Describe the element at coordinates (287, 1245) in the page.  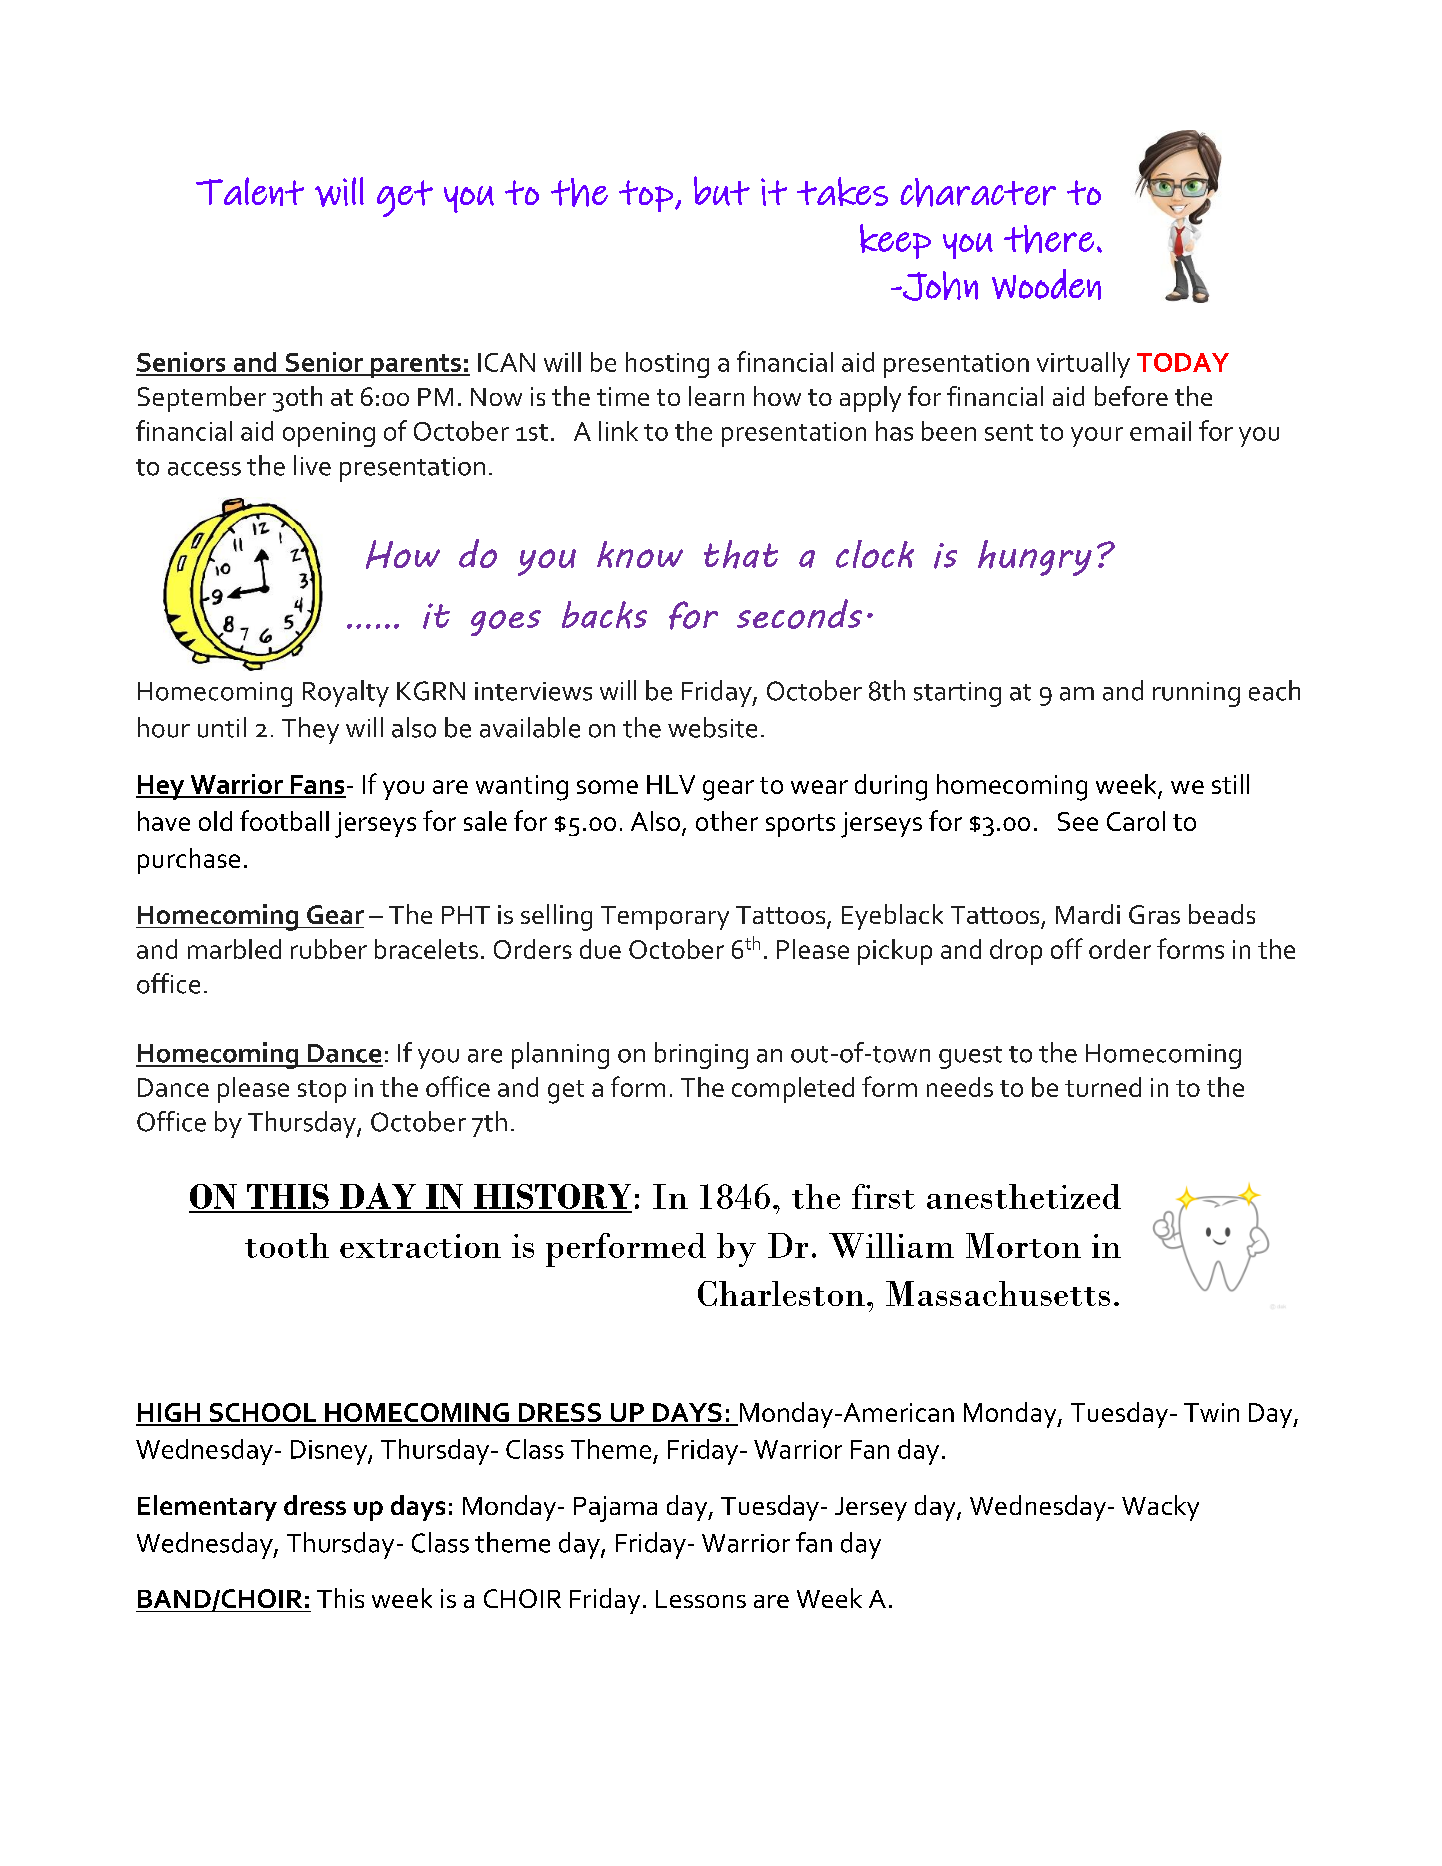
I see `tooth` at that location.
